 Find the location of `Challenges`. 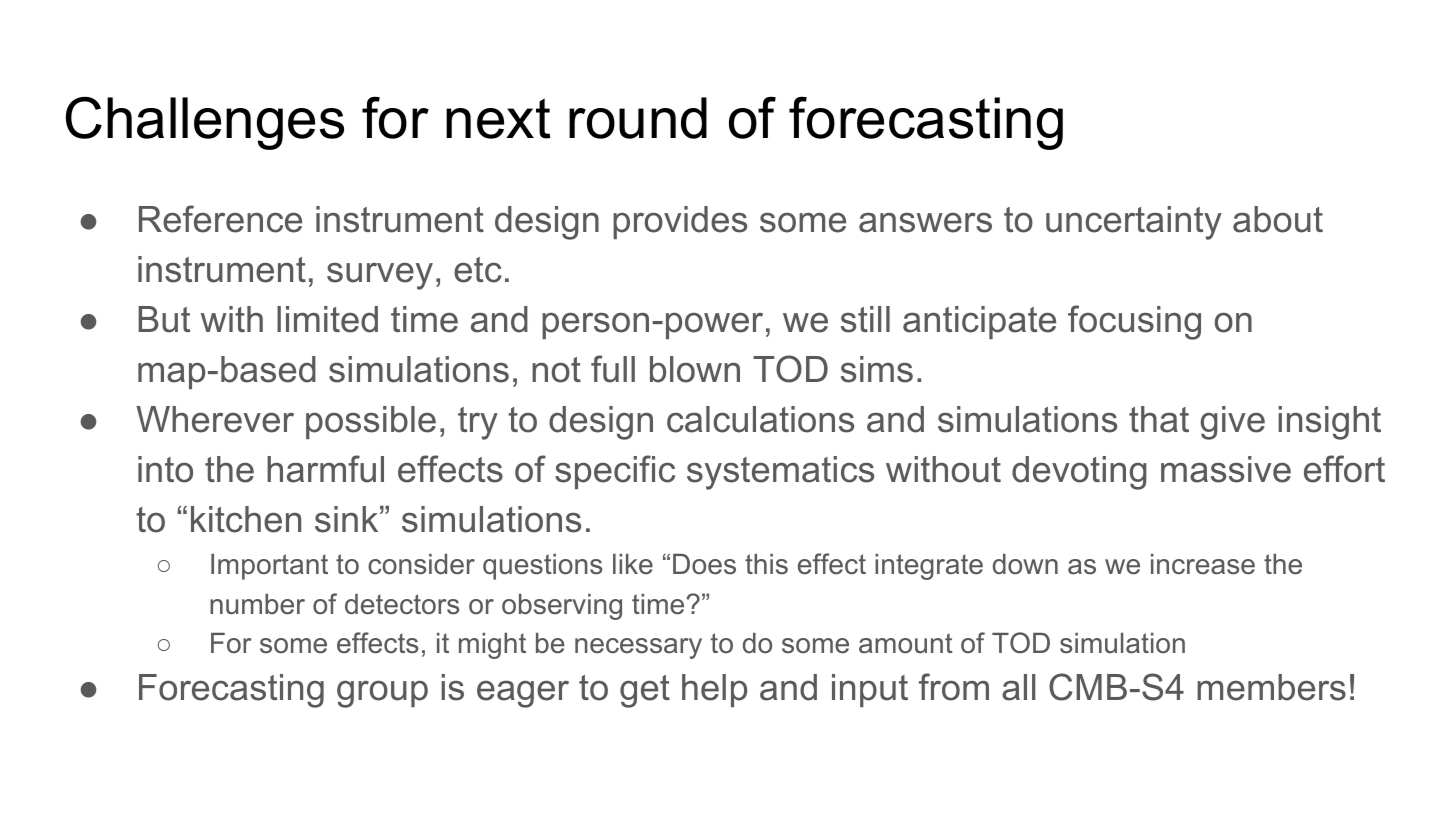

Challenges is located at coordinates (205, 123).
